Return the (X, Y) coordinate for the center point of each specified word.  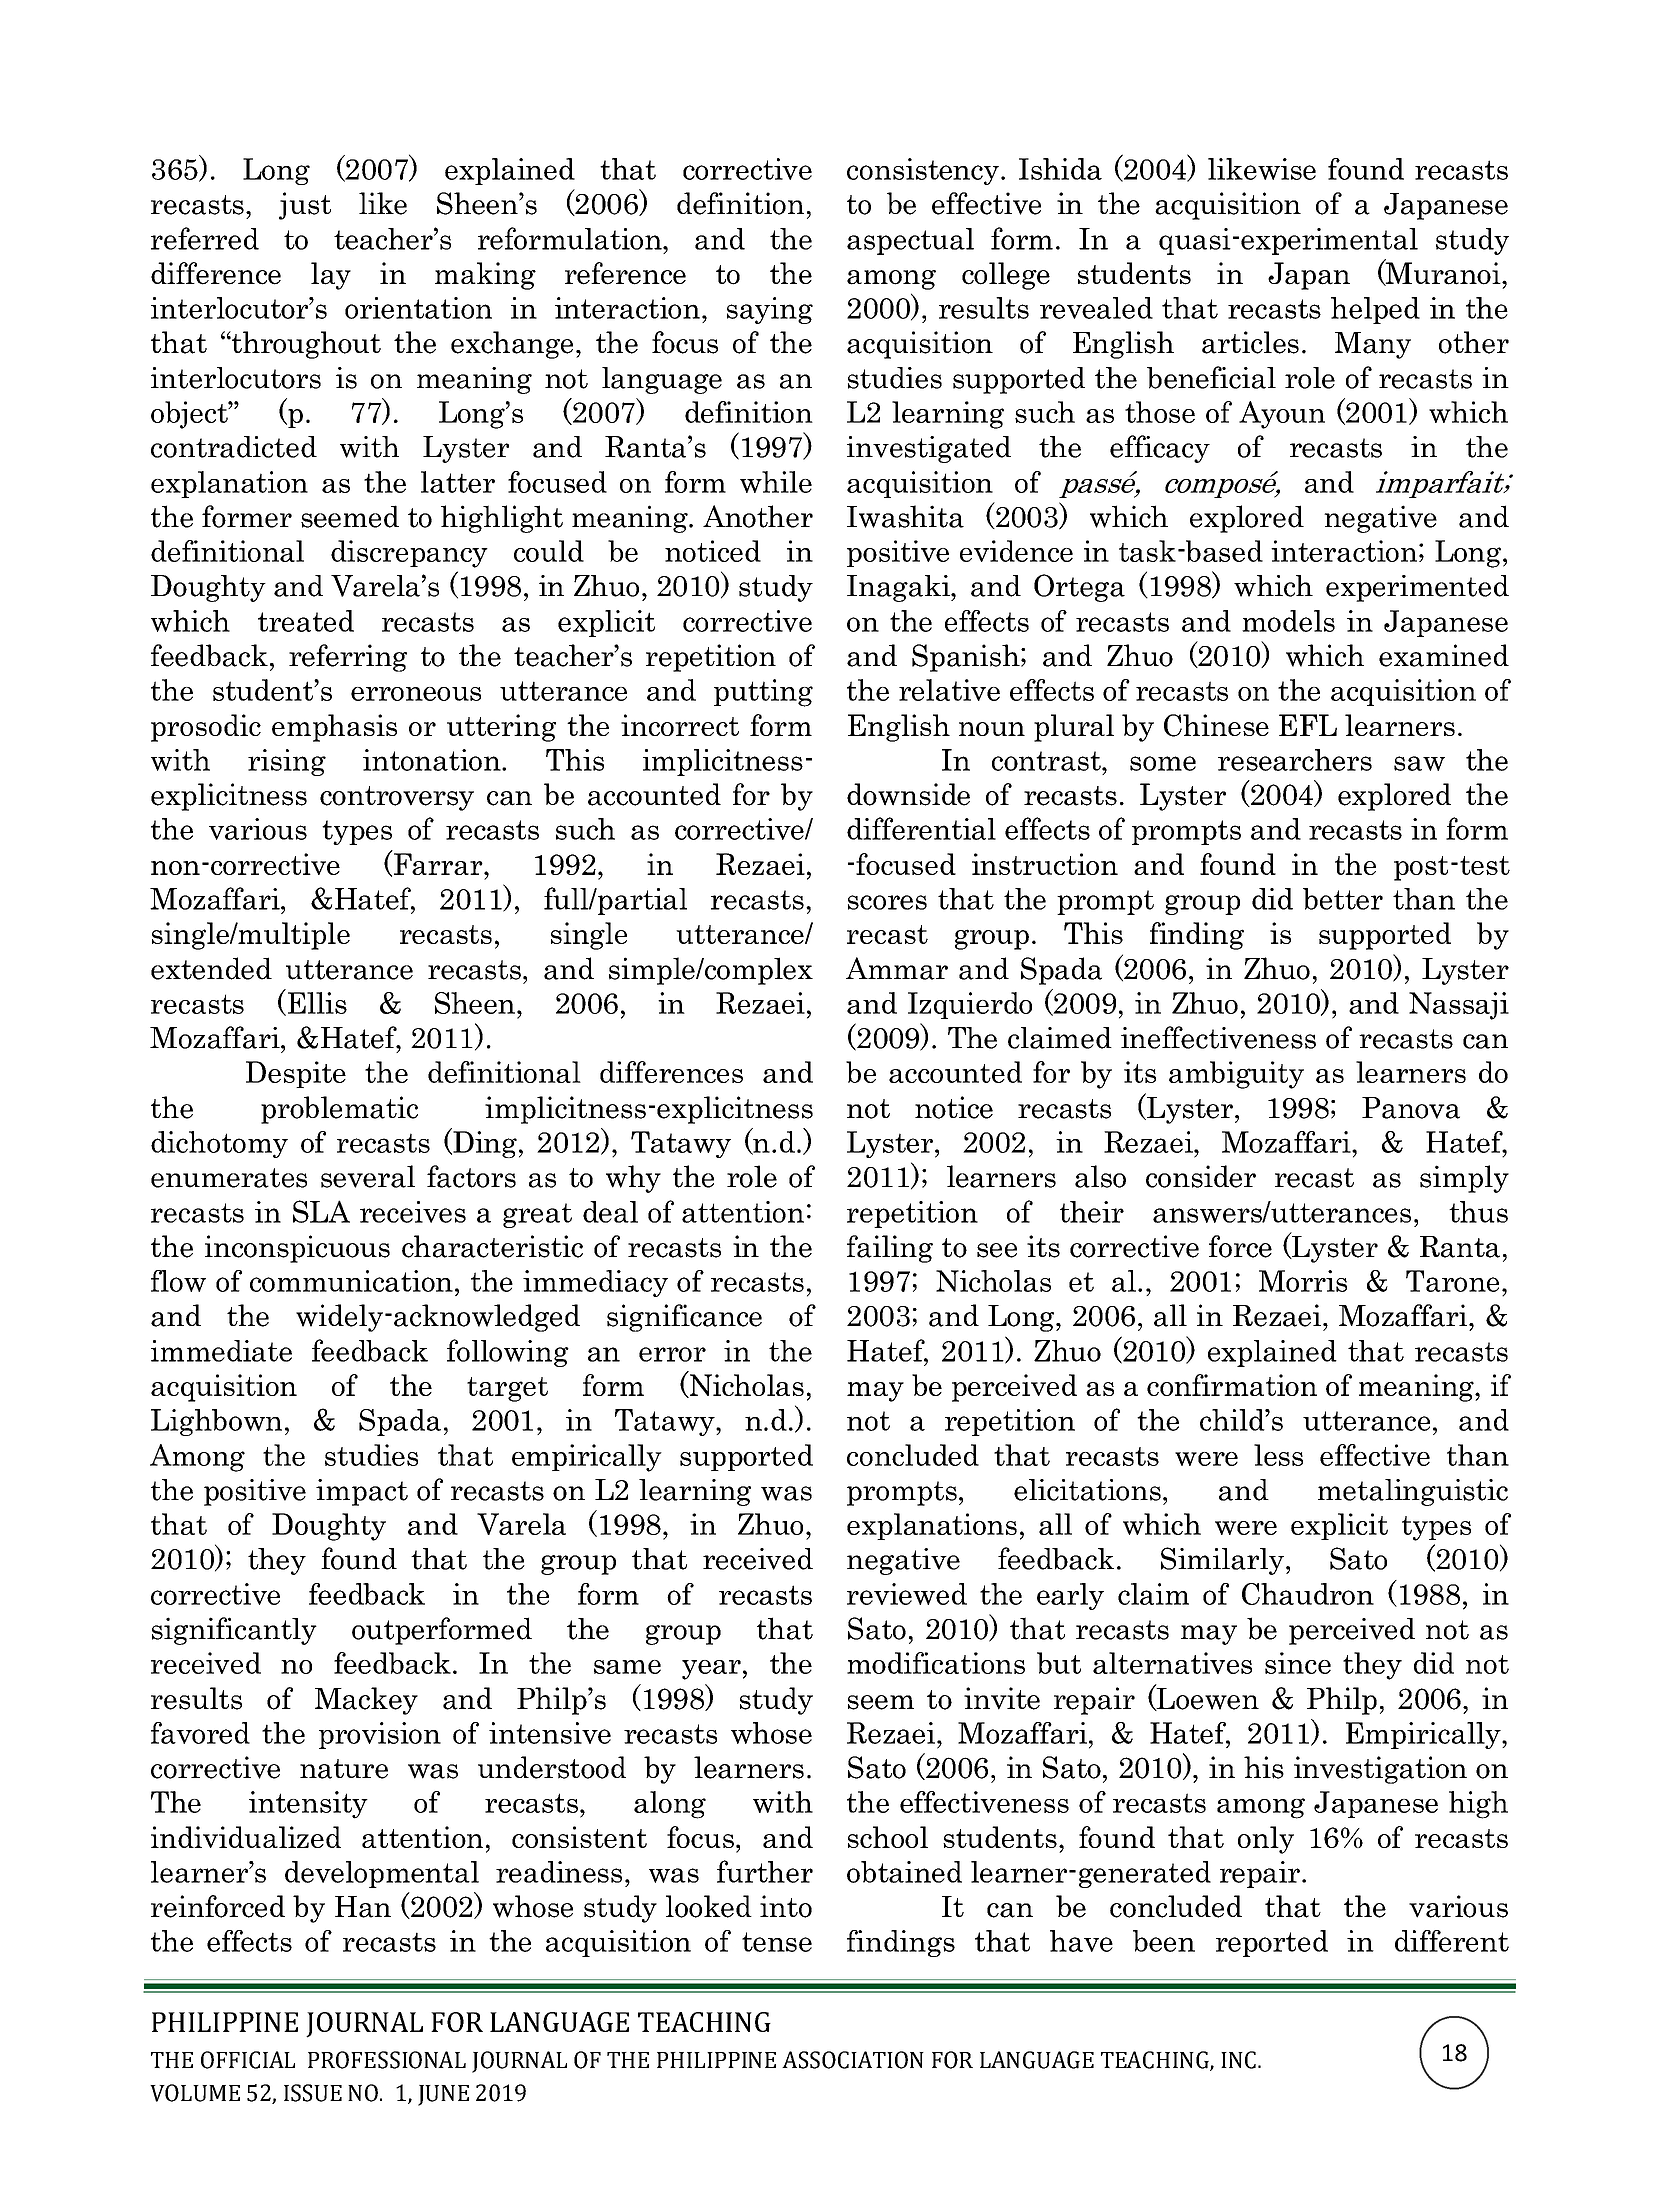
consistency (923, 171)
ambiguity (1236, 1075)
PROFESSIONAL (387, 2060)
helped (1375, 310)
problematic (339, 1110)
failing (890, 1249)
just (305, 206)
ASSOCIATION (853, 2060)
